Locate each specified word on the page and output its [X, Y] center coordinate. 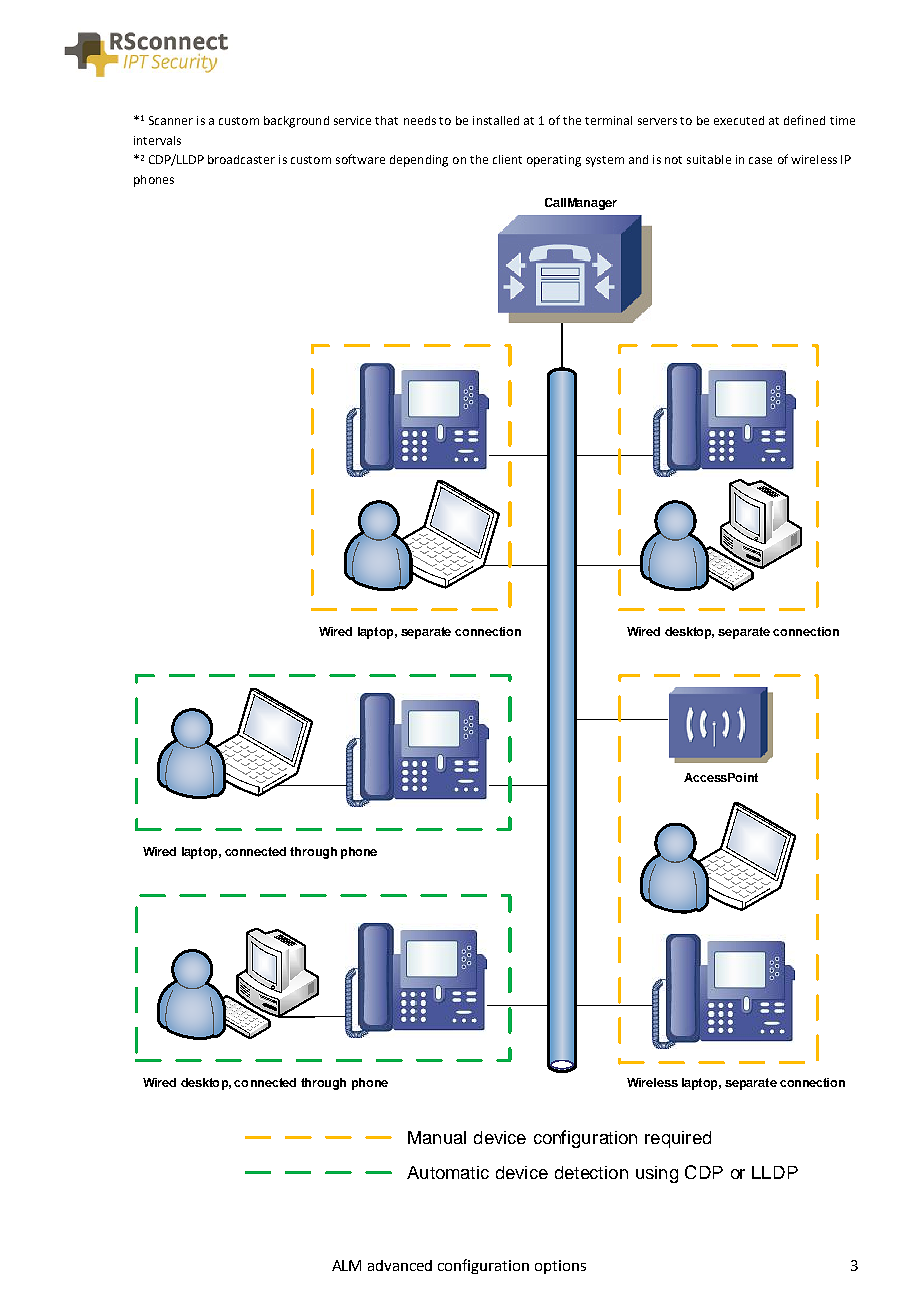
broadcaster [241, 159]
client [507, 159]
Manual [437, 1137]
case [760, 160]
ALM [346, 1265]
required [678, 1139]
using [657, 1174]
